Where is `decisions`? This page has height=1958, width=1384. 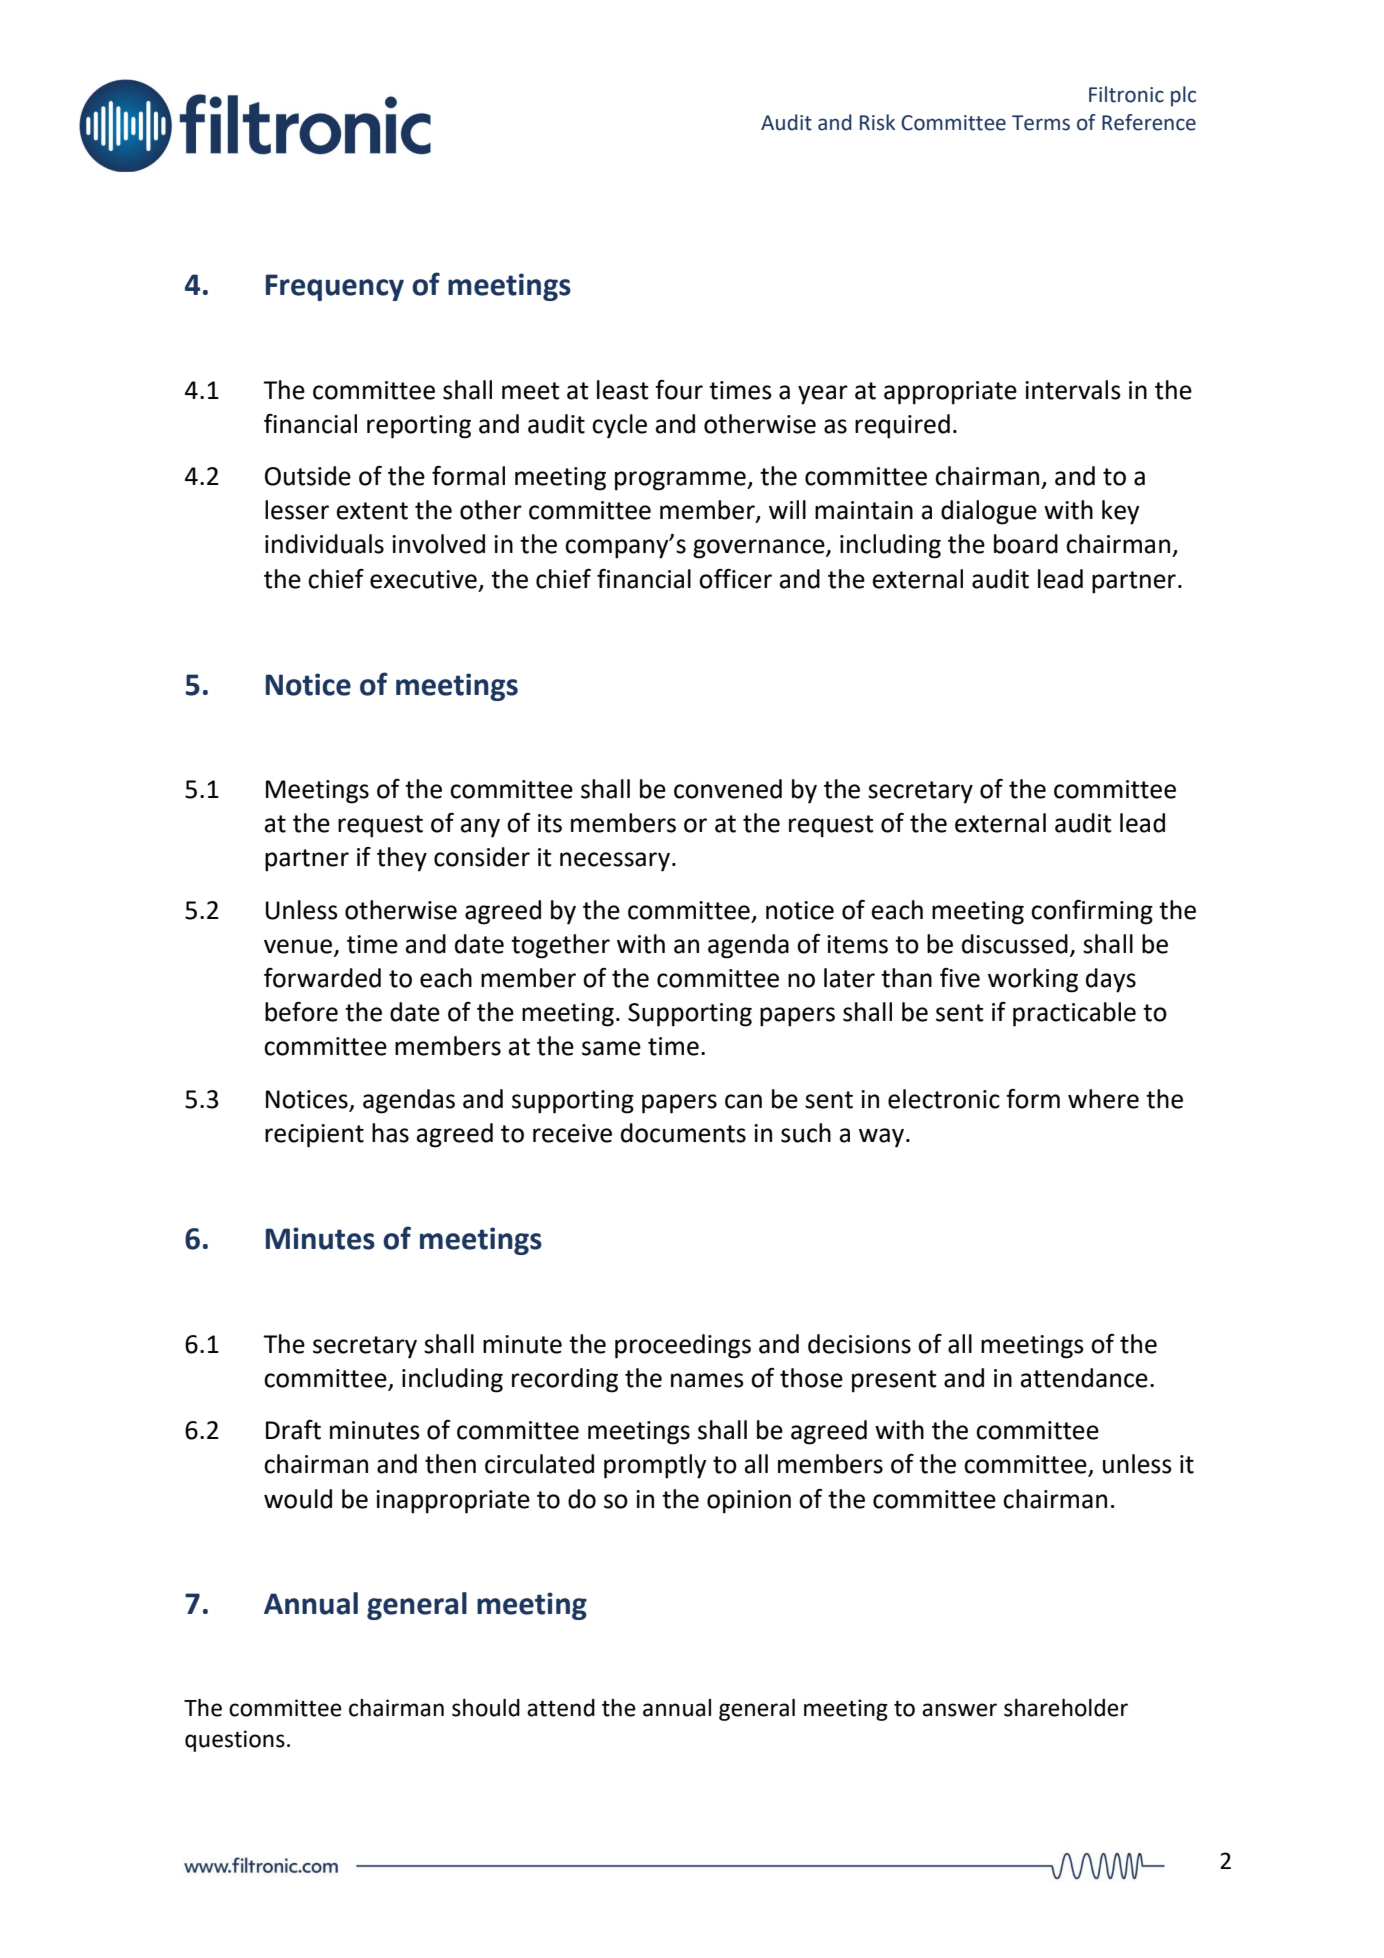 decisions is located at coordinates (859, 1344).
